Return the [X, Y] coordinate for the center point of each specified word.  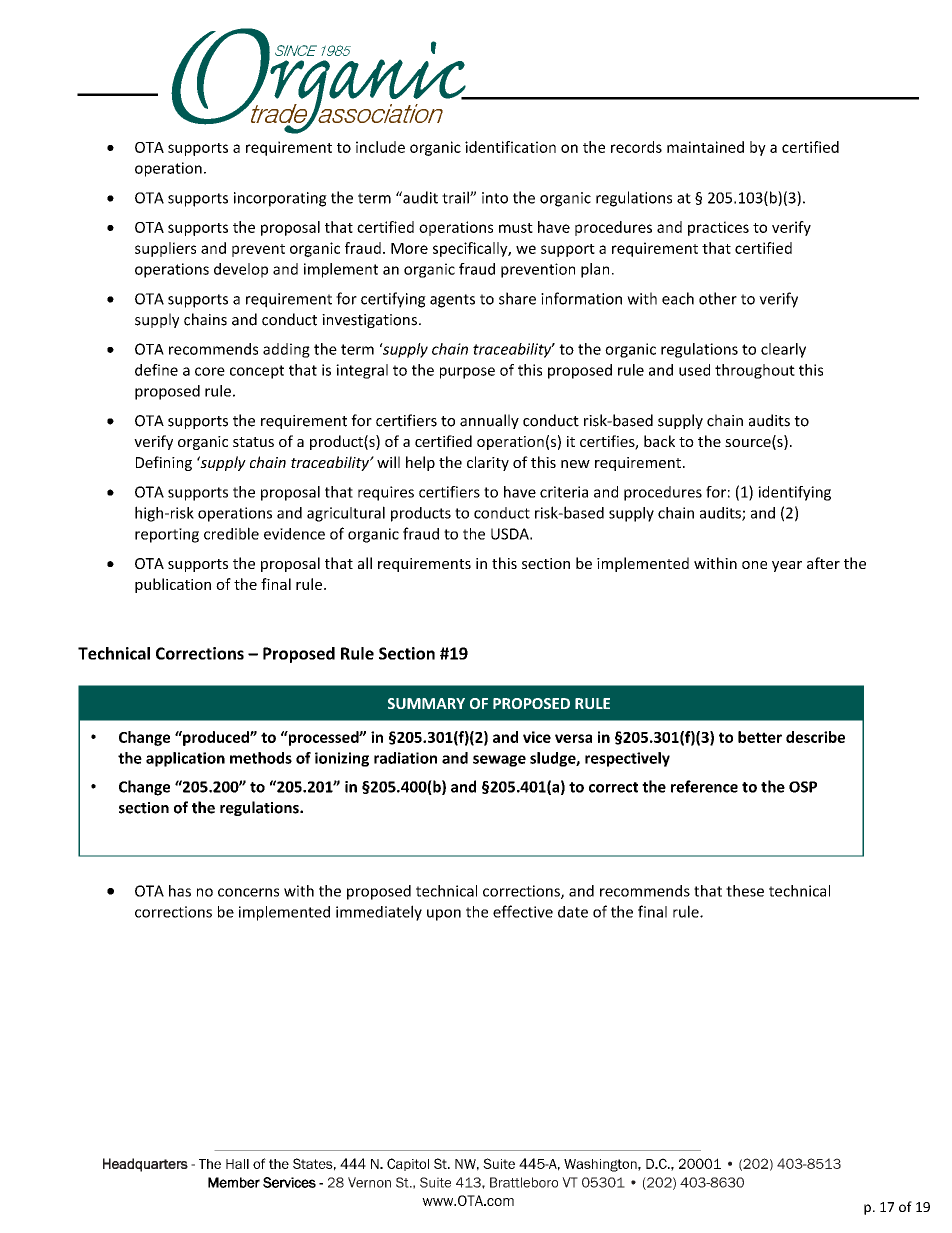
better [760, 737]
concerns [248, 892]
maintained [705, 147]
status [253, 442]
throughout [755, 371]
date [573, 912]
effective [523, 911]
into [495, 198]
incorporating [280, 199]
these [745, 891]
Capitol [408, 1164]
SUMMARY [426, 703]
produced [216, 738]
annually [489, 421]
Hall [237, 1164]
